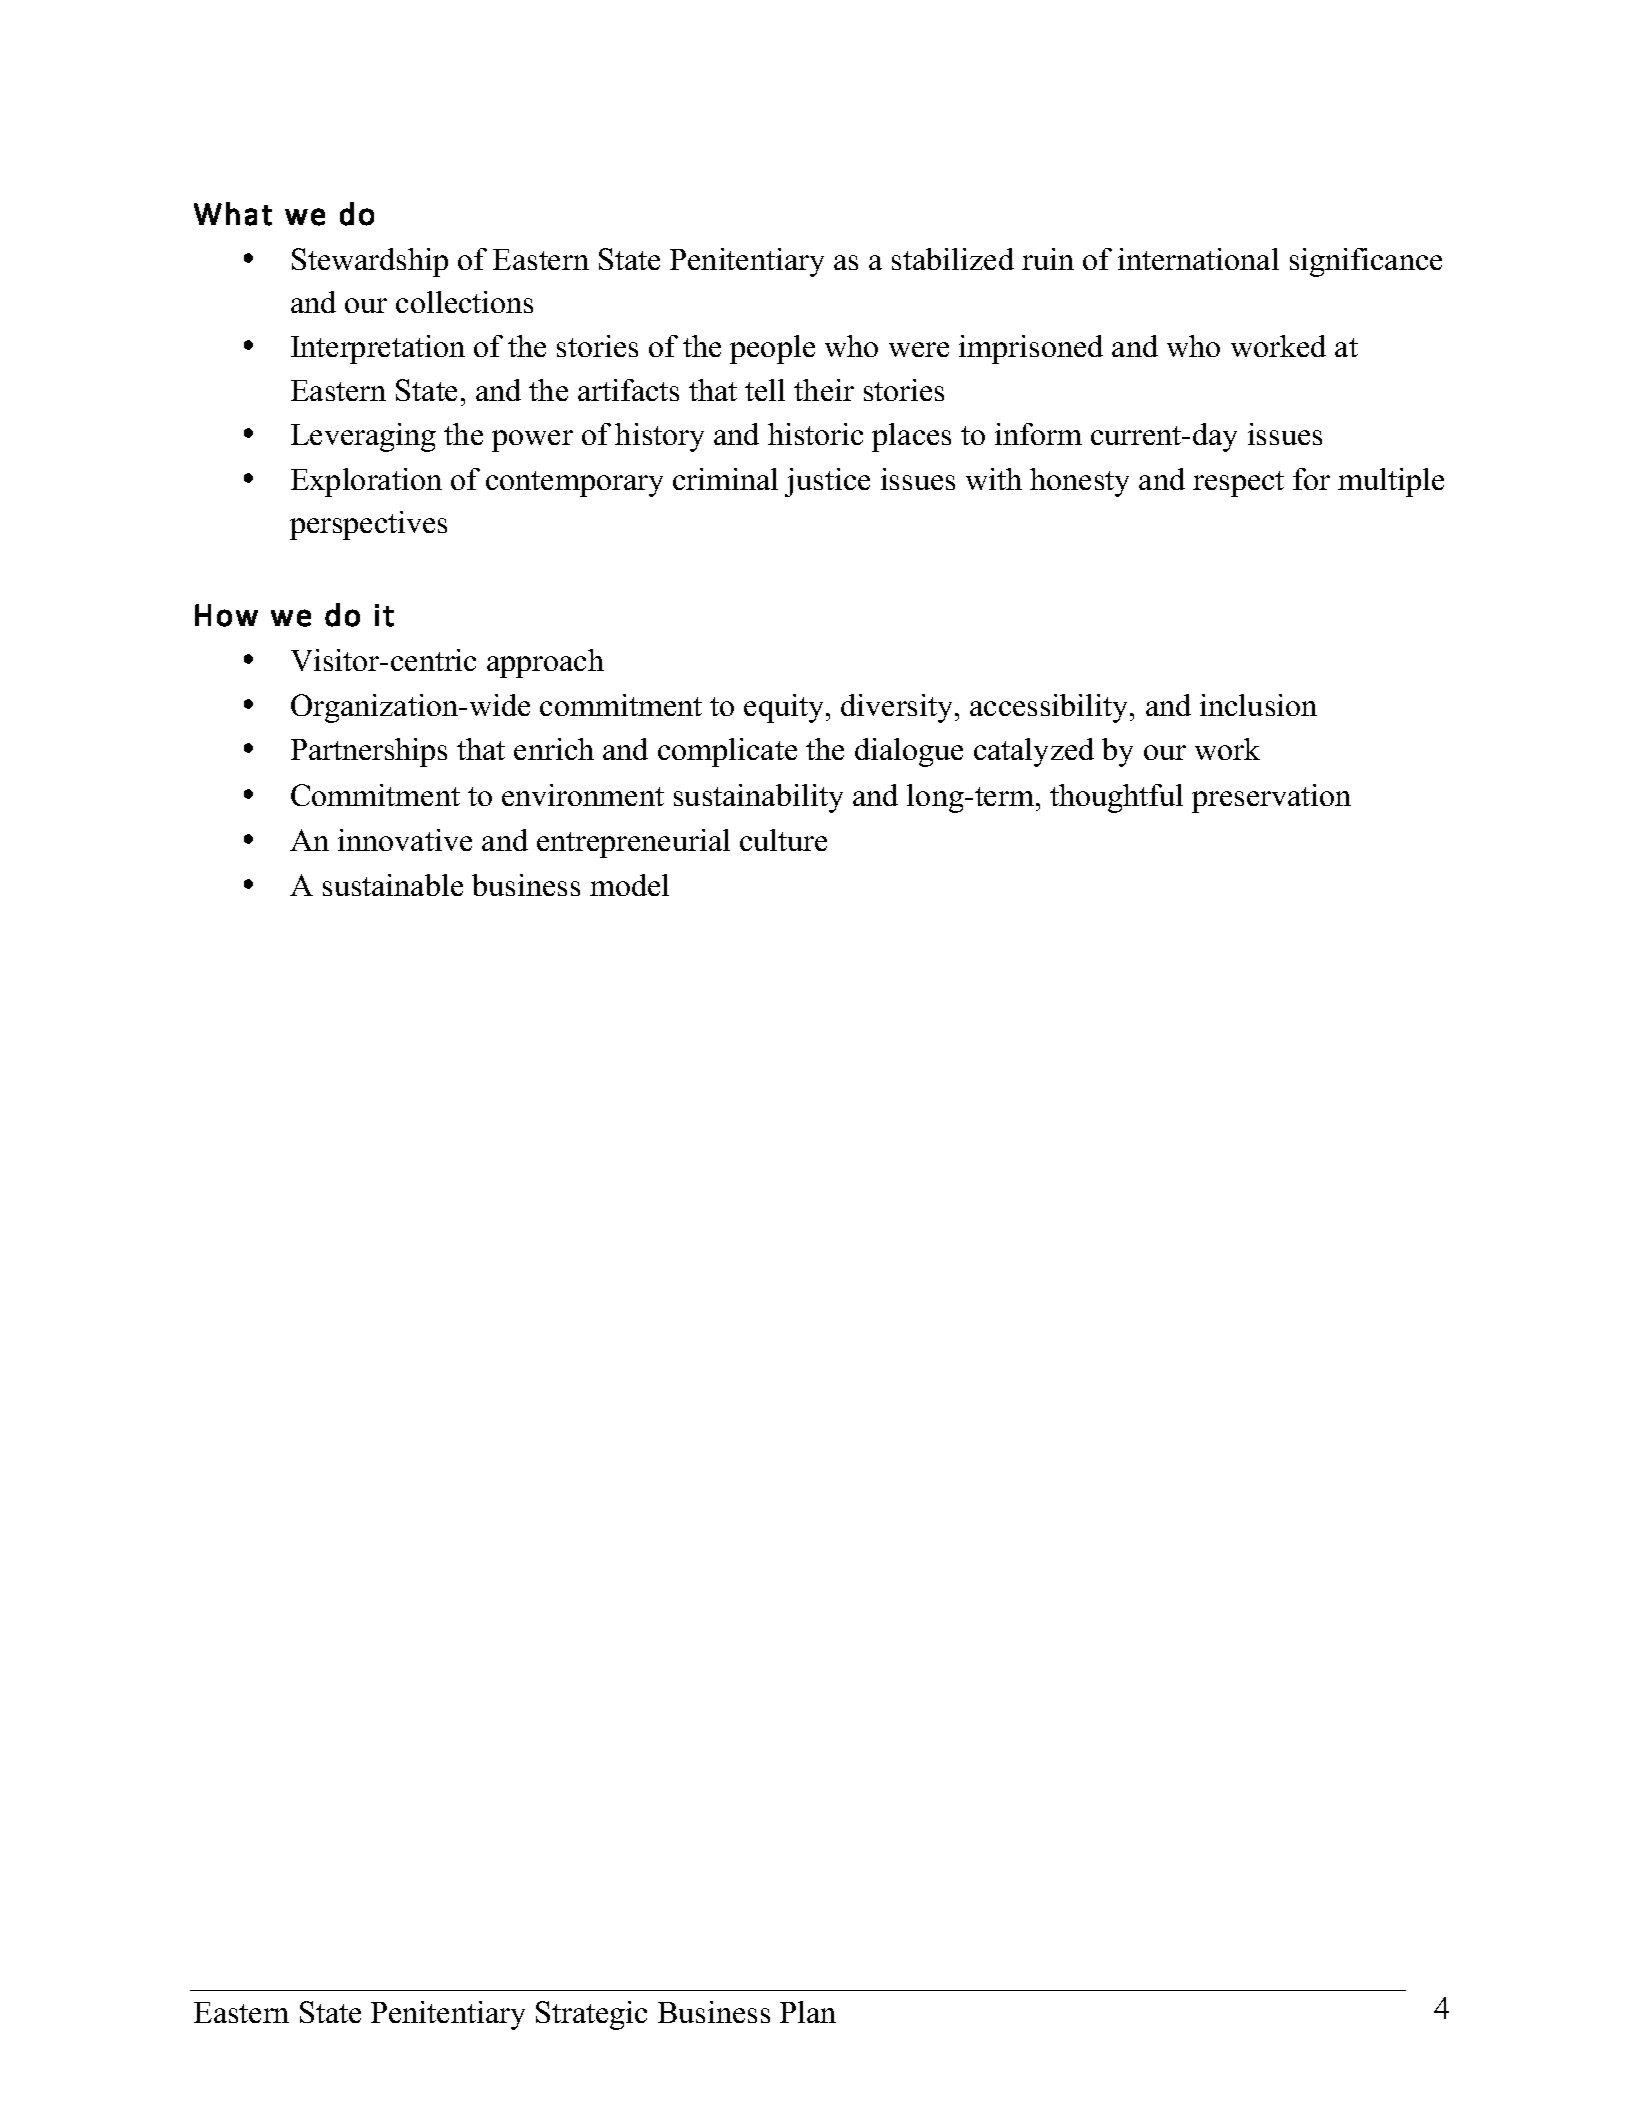 Image resolution: width=1644 pixels, height=2128 pixels. What do you see at coordinates (370, 262) in the document?
I see `Stewardship` at bounding box center [370, 262].
